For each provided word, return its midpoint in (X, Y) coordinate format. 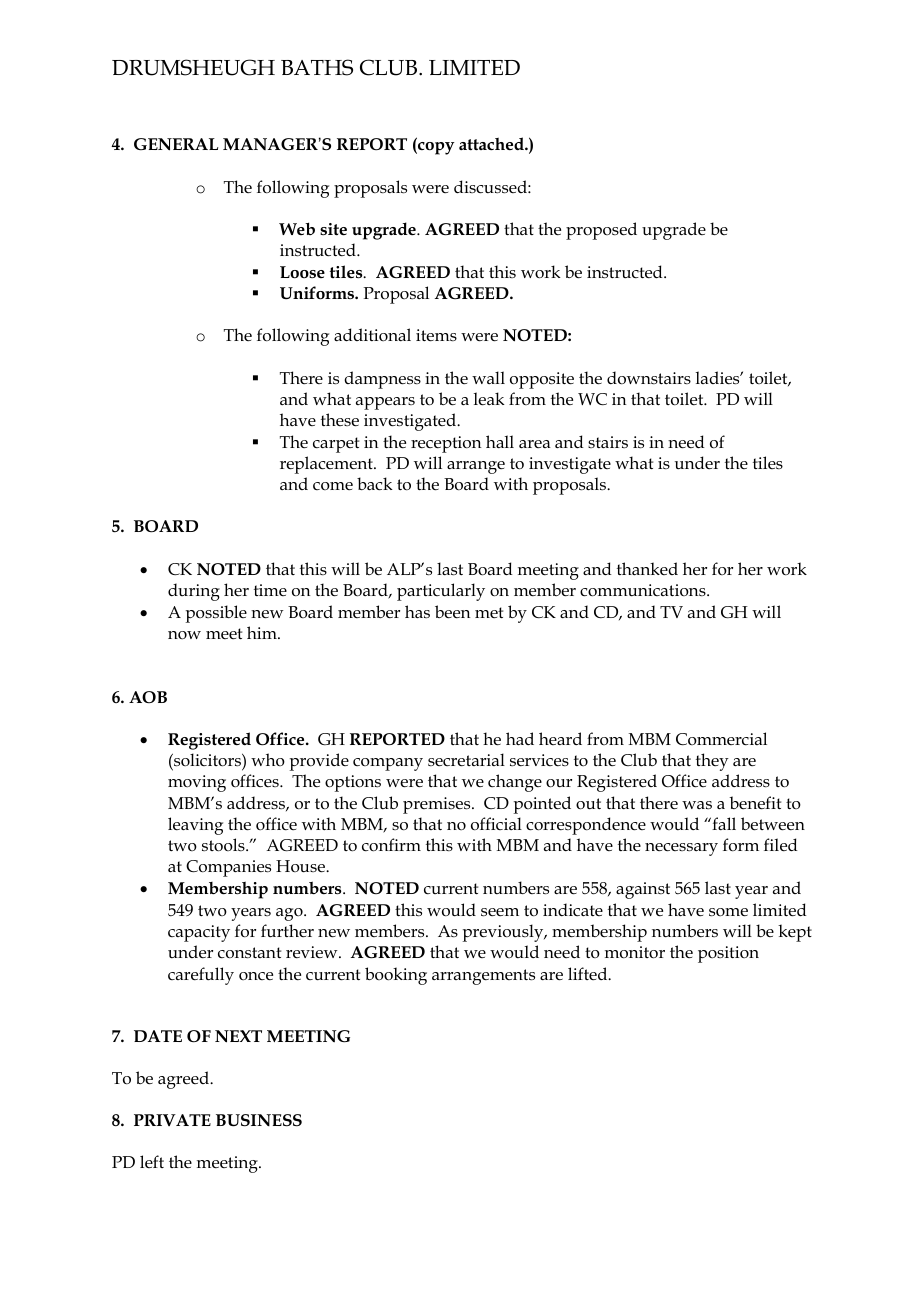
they (712, 762)
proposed (601, 231)
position (728, 954)
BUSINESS (259, 1120)
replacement (327, 465)
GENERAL (176, 144)
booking (396, 976)
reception (446, 444)
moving (197, 783)
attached (492, 144)
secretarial (466, 760)
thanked (647, 568)
